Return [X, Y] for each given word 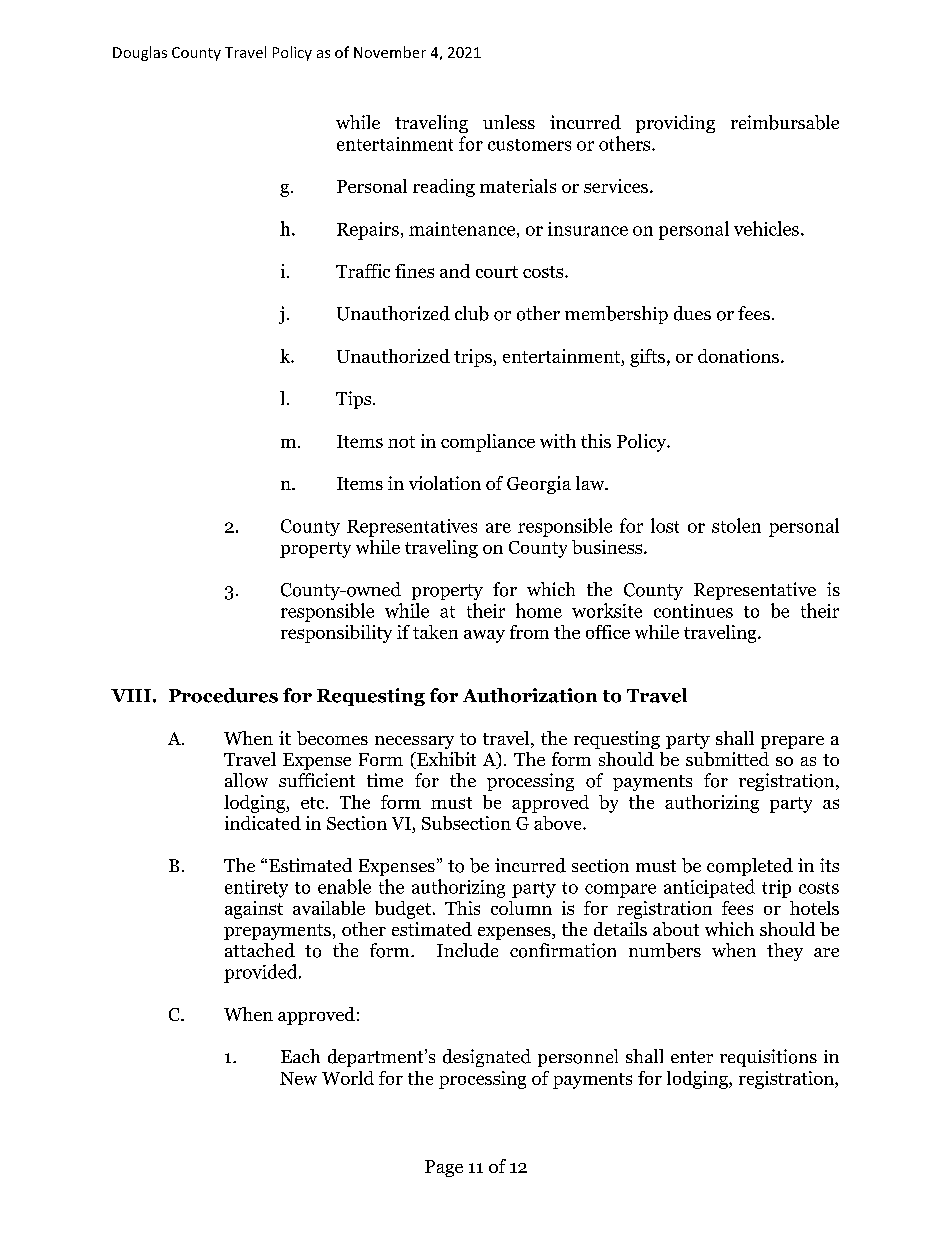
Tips [355, 400]
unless [509, 122]
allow [246, 780]
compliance [488, 443]
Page [444, 1168]
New [298, 1078]
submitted [727, 759]
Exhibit [445, 760]
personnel [578, 1058]
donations [738, 356]
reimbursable [785, 122]
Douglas [140, 53]
